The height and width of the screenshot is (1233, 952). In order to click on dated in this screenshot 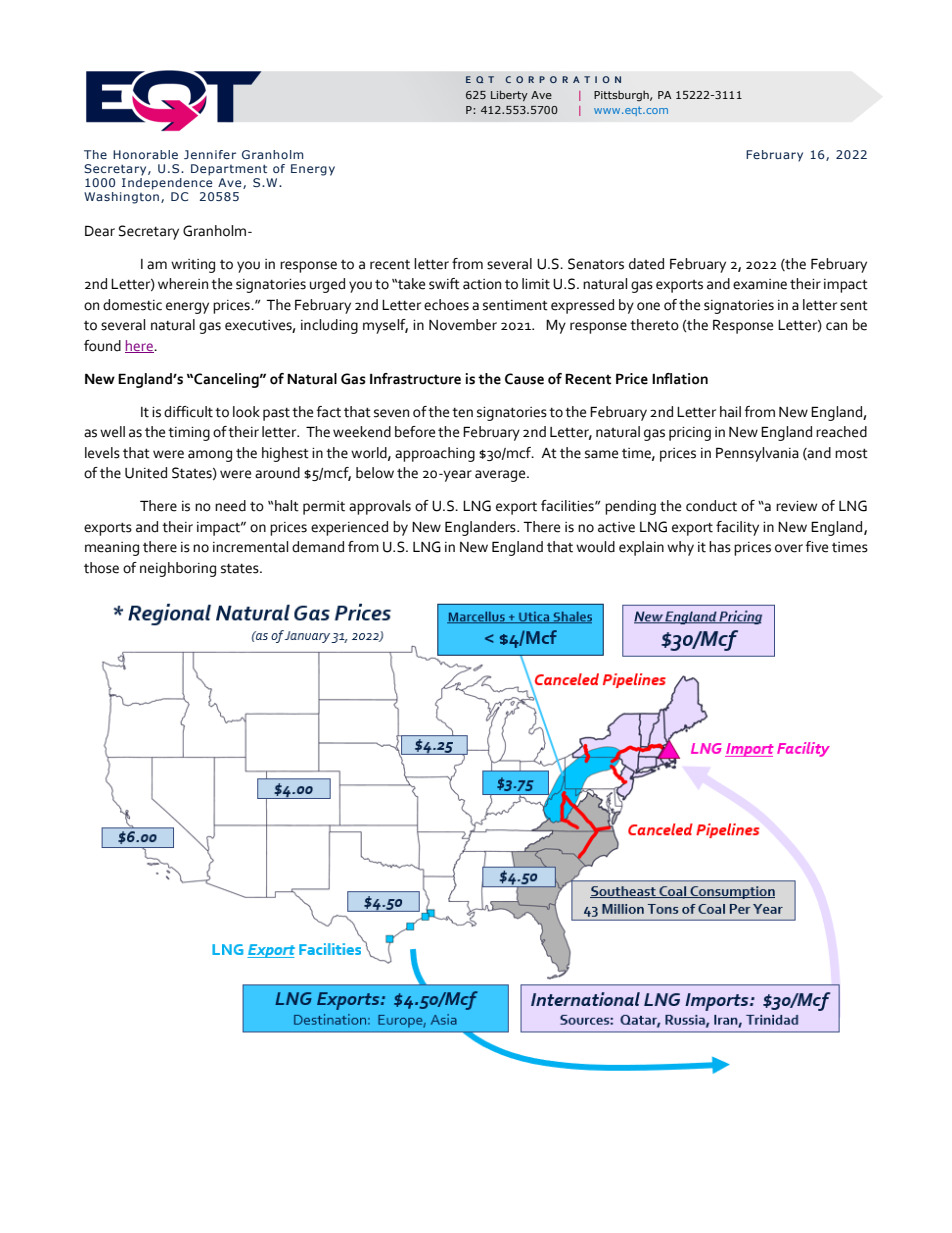, I will do `click(646, 264)`.
